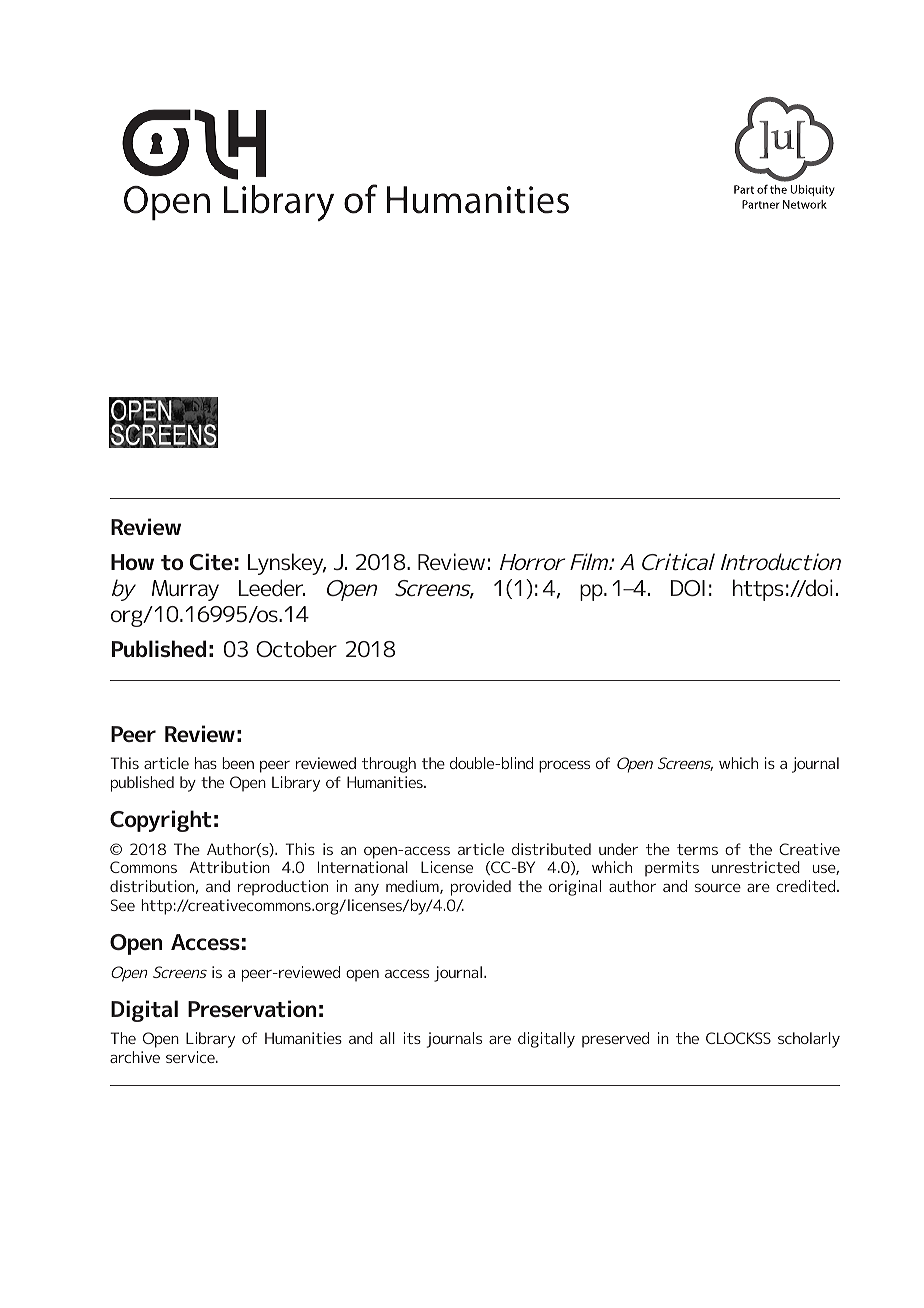 The height and width of the image is (1308, 924). I want to click on provided, so click(481, 888).
